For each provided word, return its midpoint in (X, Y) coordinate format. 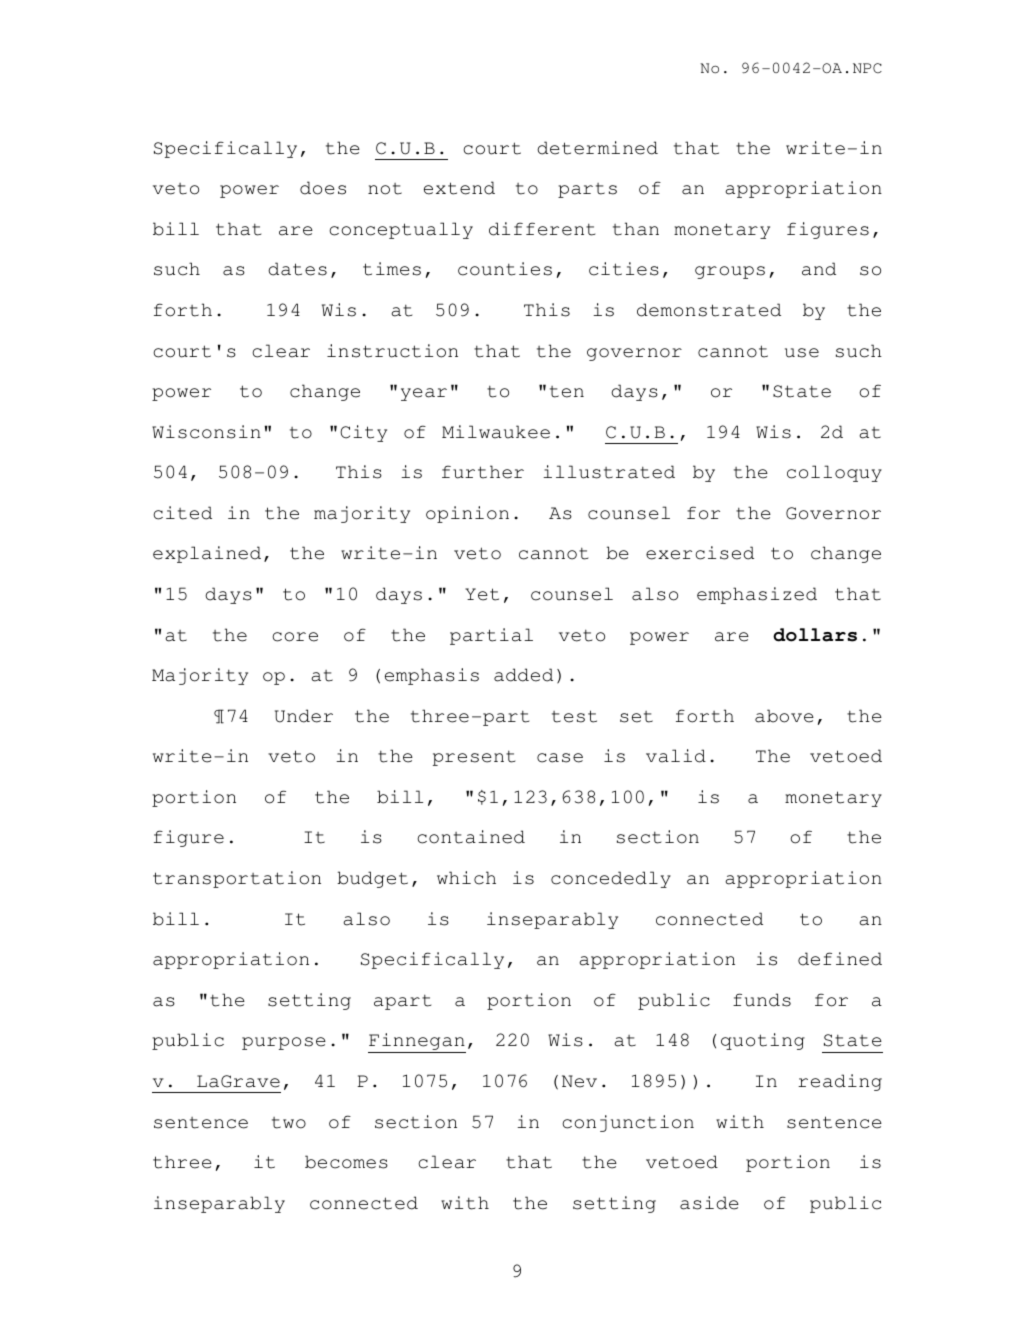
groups (730, 272)
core (295, 637)
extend (459, 188)
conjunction (628, 1123)
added (523, 675)
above (784, 716)
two (289, 1123)
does (323, 188)
